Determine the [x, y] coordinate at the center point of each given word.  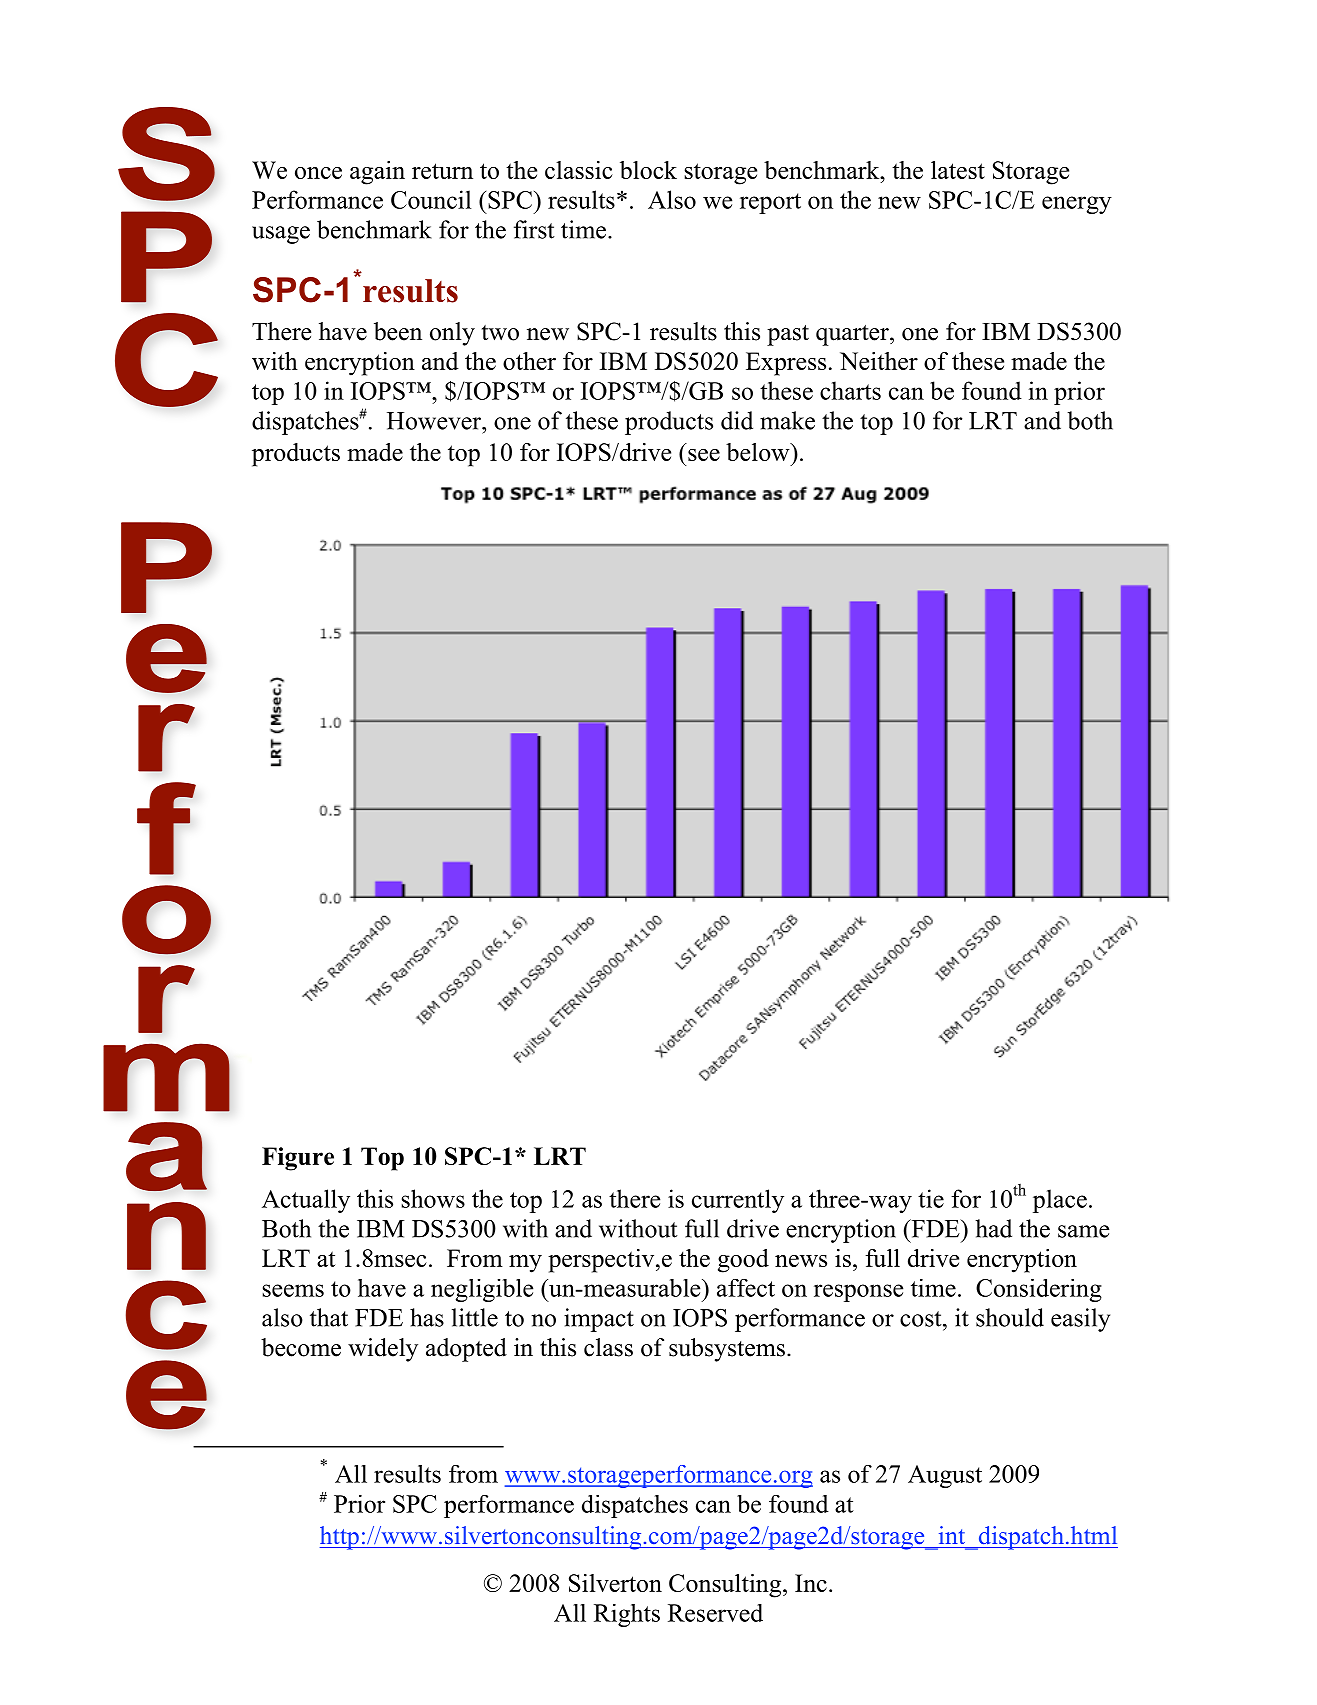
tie [931, 1198]
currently [738, 1201]
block [648, 170]
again [377, 173]
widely [383, 1350]
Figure [298, 1159]
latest [958, 170]
